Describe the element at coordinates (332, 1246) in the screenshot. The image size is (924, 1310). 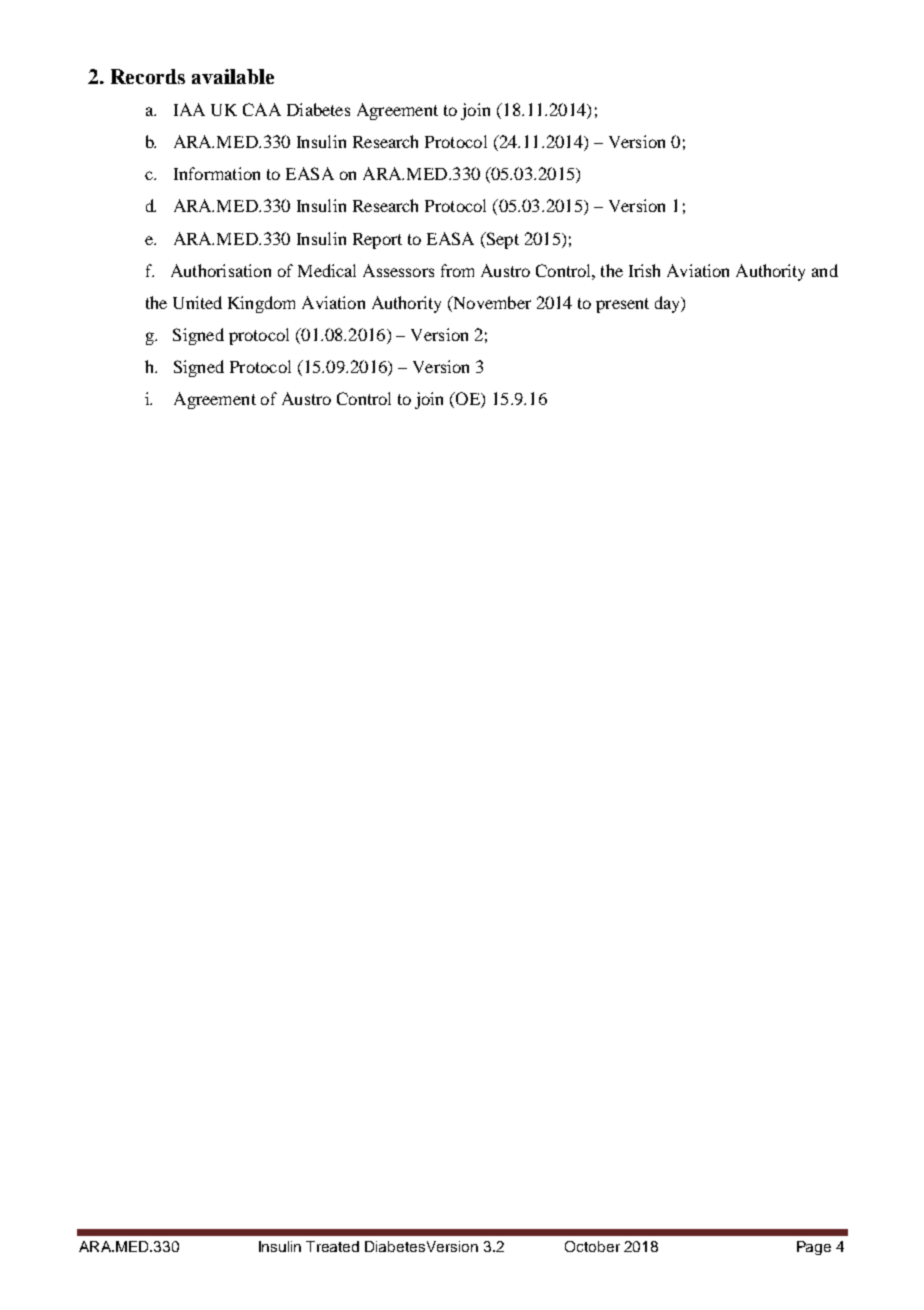
I see `Treated` at that location.
